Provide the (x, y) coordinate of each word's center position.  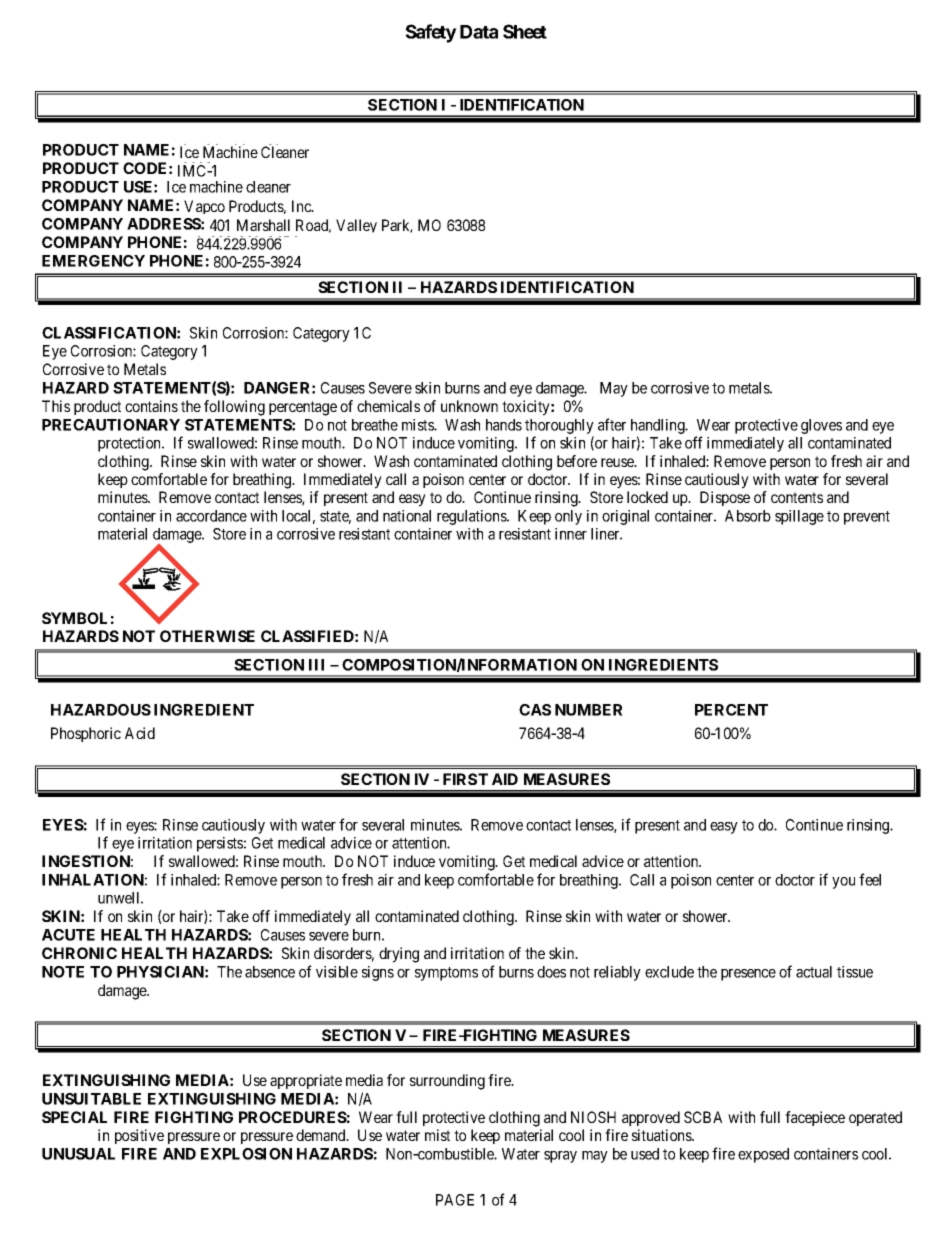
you (843, 883)
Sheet (525, 31)
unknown (469, 406)
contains (151, 406)
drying (399, 955)
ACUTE (68, 935)
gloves (821, 426)
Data (479, 32)
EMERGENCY (93, 261)
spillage (799, 517)
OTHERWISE (207, 636)
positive (139, 1136)
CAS (535, 710)
